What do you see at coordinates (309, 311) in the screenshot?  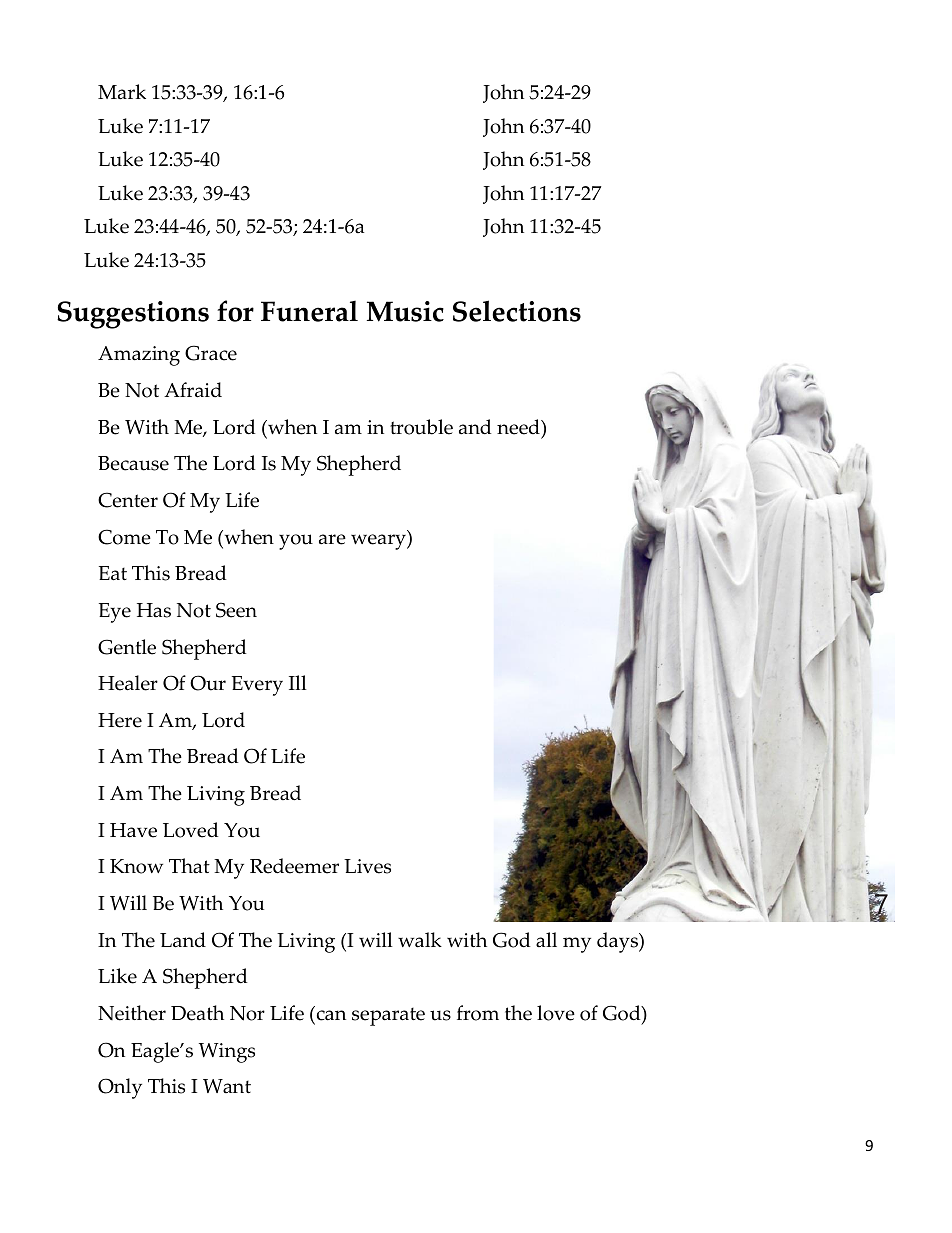 I see `Funeral` at bounding box center [309, 311].
